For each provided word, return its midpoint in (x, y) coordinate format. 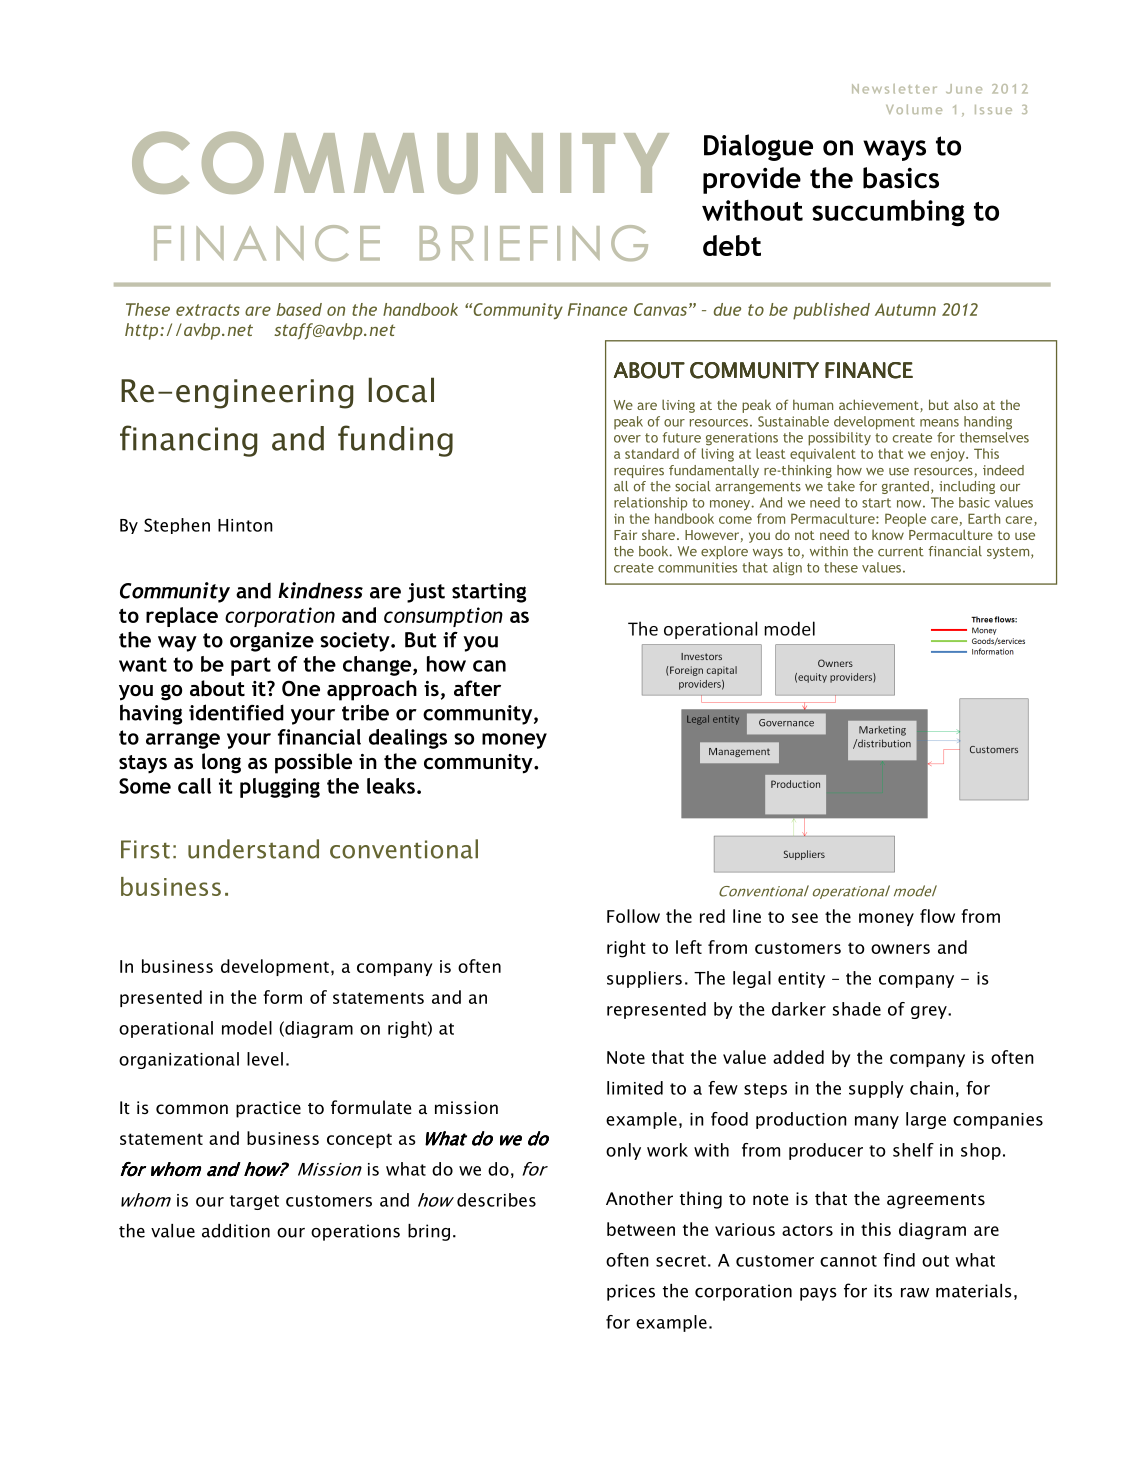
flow (937, 916)
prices (631, 1292)
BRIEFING (534, 243)
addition (236, 1231)
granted (905, 487)
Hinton (245, 525)
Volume (914, 109)
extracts (208, 310)
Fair (625, 535)
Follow (633, 916)
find (899, 1260)
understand (253, 849)
